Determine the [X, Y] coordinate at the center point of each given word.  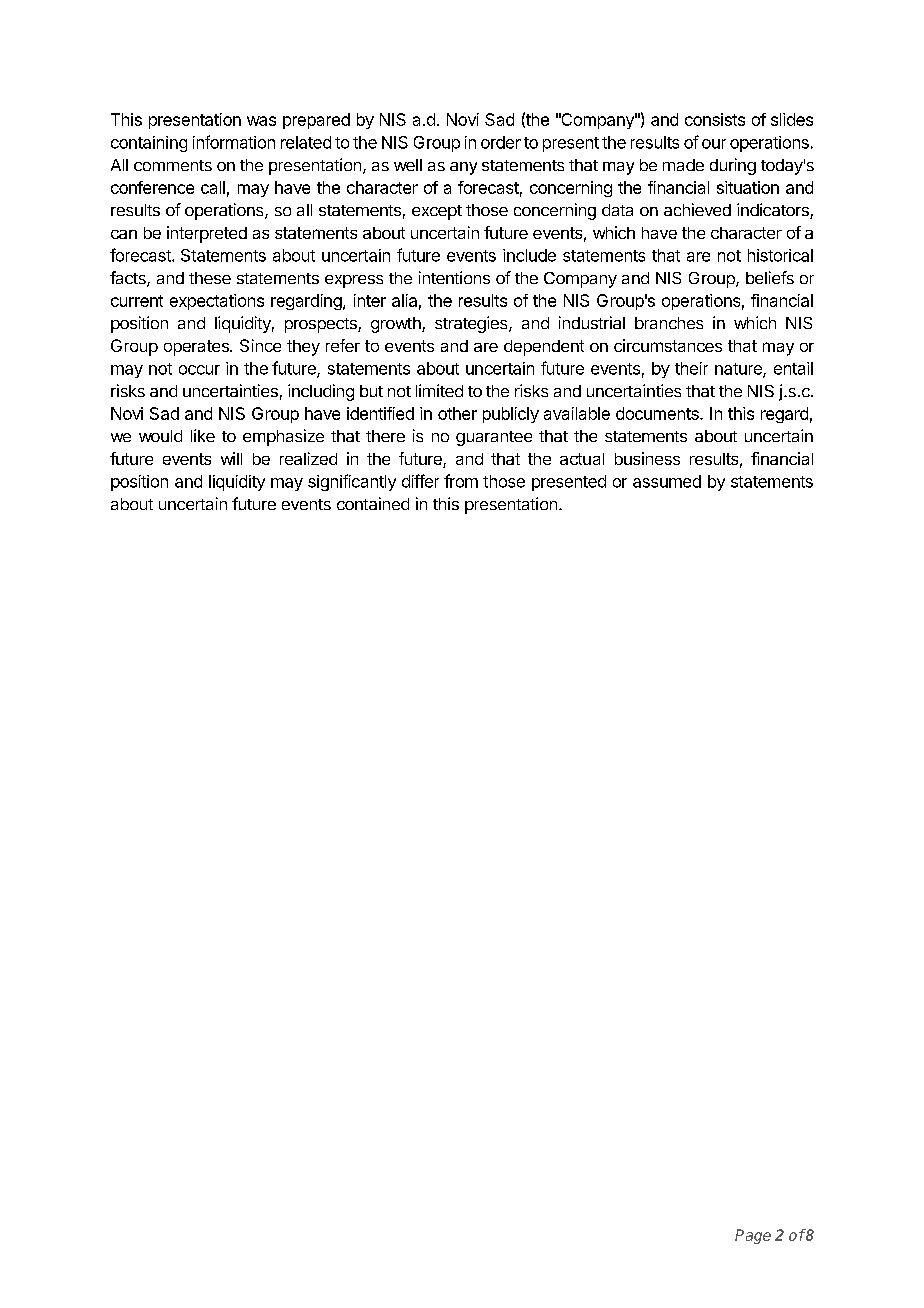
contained [373, 503]
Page [753, 1236]
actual [582, 459]
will [231, 458]
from [461, 481]
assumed [667, 481]
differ [420, 481]
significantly [352, 482]
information [234, 142]
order [501, 142]
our [714, 144]
